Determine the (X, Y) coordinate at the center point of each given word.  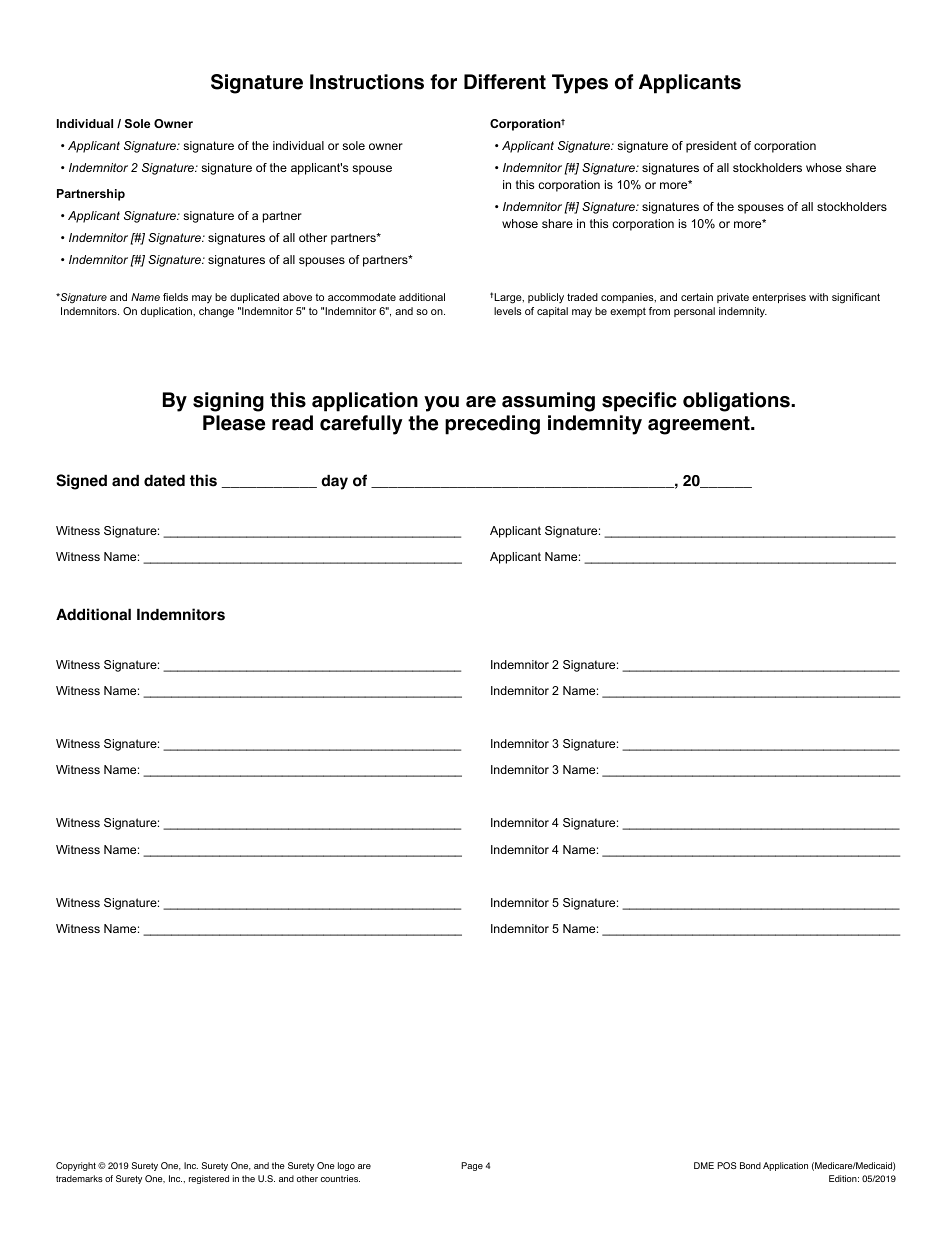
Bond (750, 1165)
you (441, 404)
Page (472, 1166)
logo (346, 1166)
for (443, 82)
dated (164, 481)
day (334, 482)
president (711, 147)
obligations (737, 402)
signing (228, 402)
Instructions (367, 82)
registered (209, 1179)
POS (727, 1165)
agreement (700, 425)
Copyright (76, 1166)
